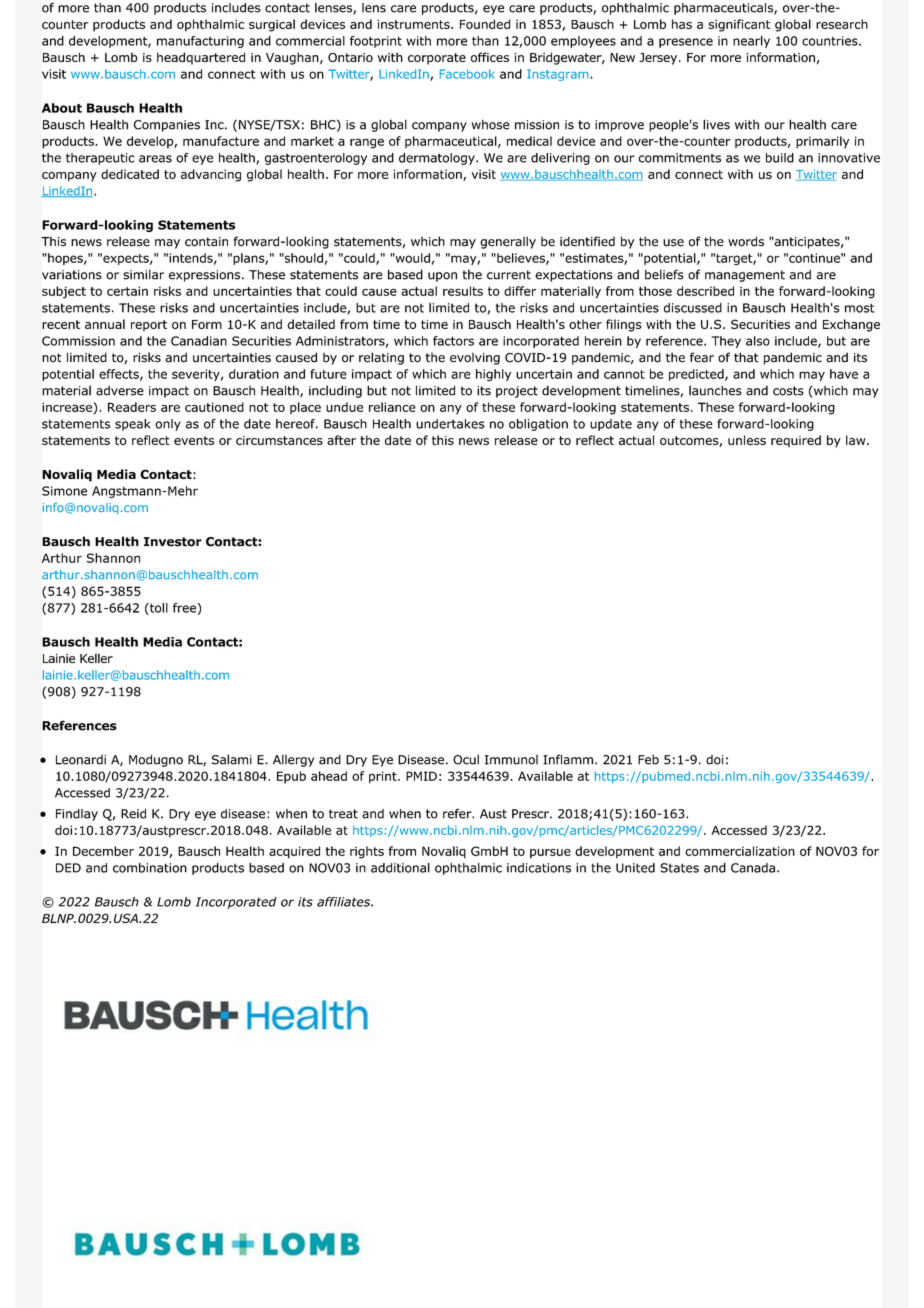  I want to click on Immunol, so click(511, 760).
